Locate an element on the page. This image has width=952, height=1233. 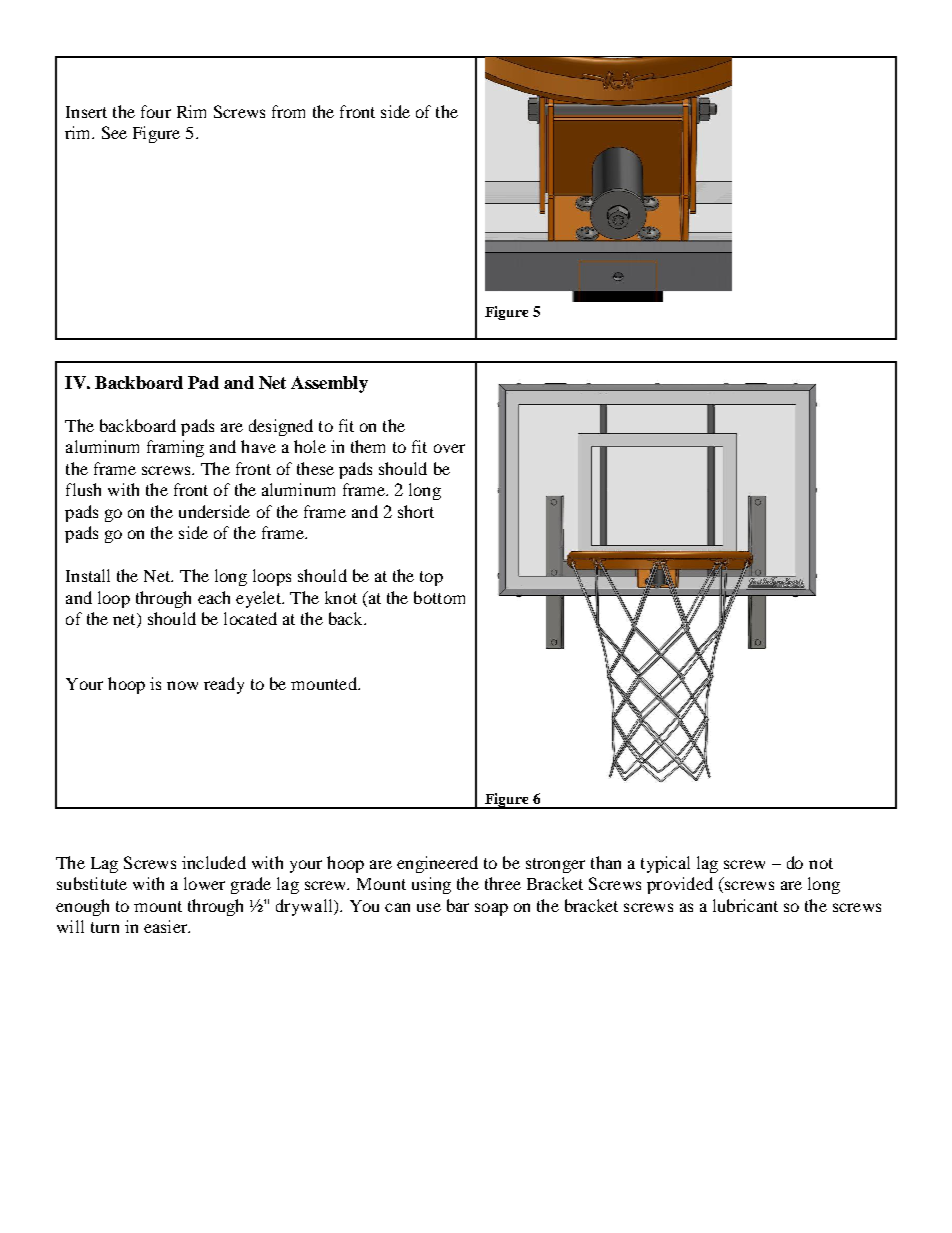
over is located at coordinates (449, 448).
